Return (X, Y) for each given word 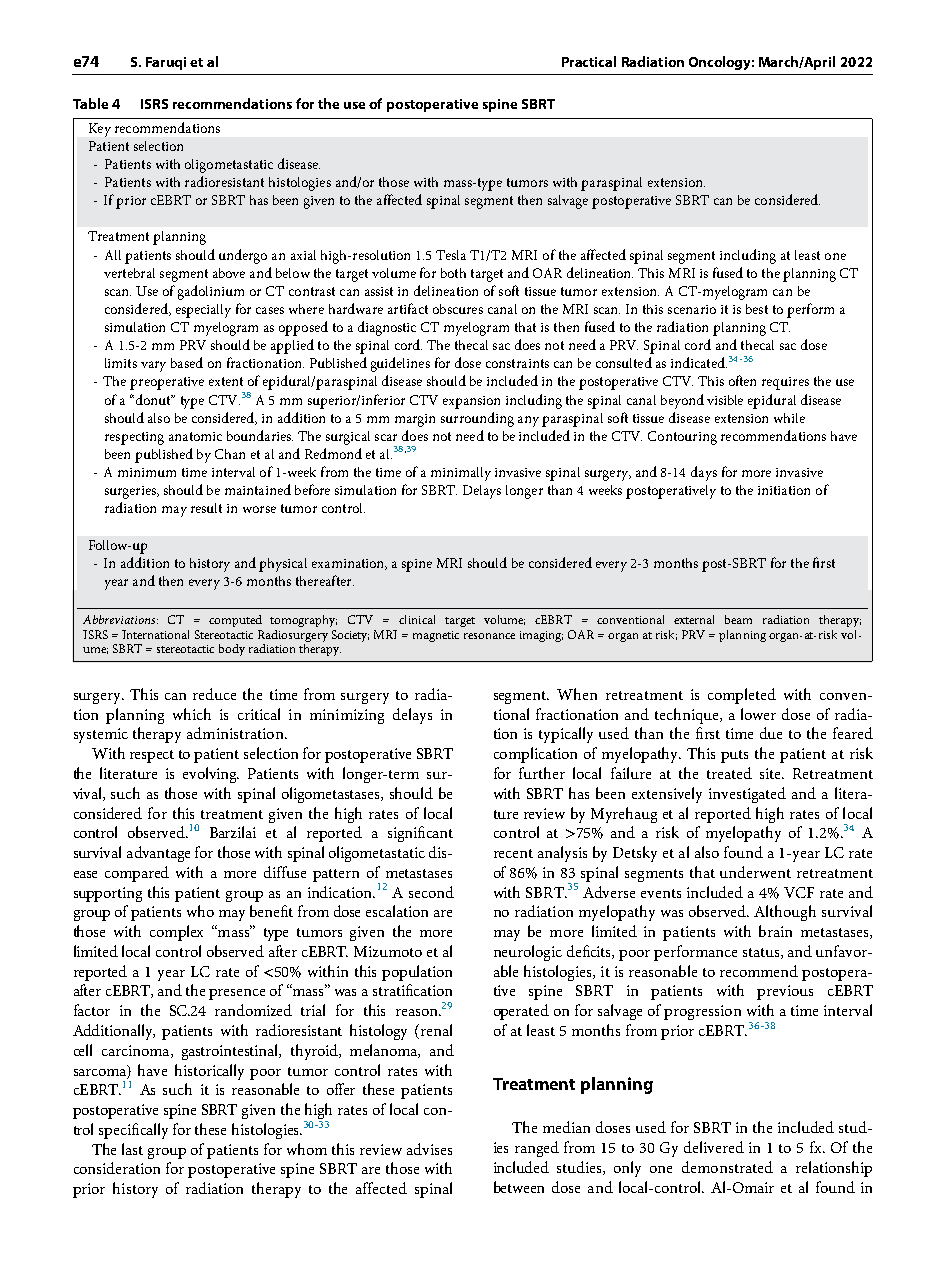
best (757, 309)
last (132, 1149)
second (431, 892)
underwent (755, 872)
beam (738, 619)
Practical (589, 61)
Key (100, 130)
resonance (489, 636)
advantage (158, 854)
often (742, 380)
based (187, 362)
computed (235, 621)
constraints (517, 363)
